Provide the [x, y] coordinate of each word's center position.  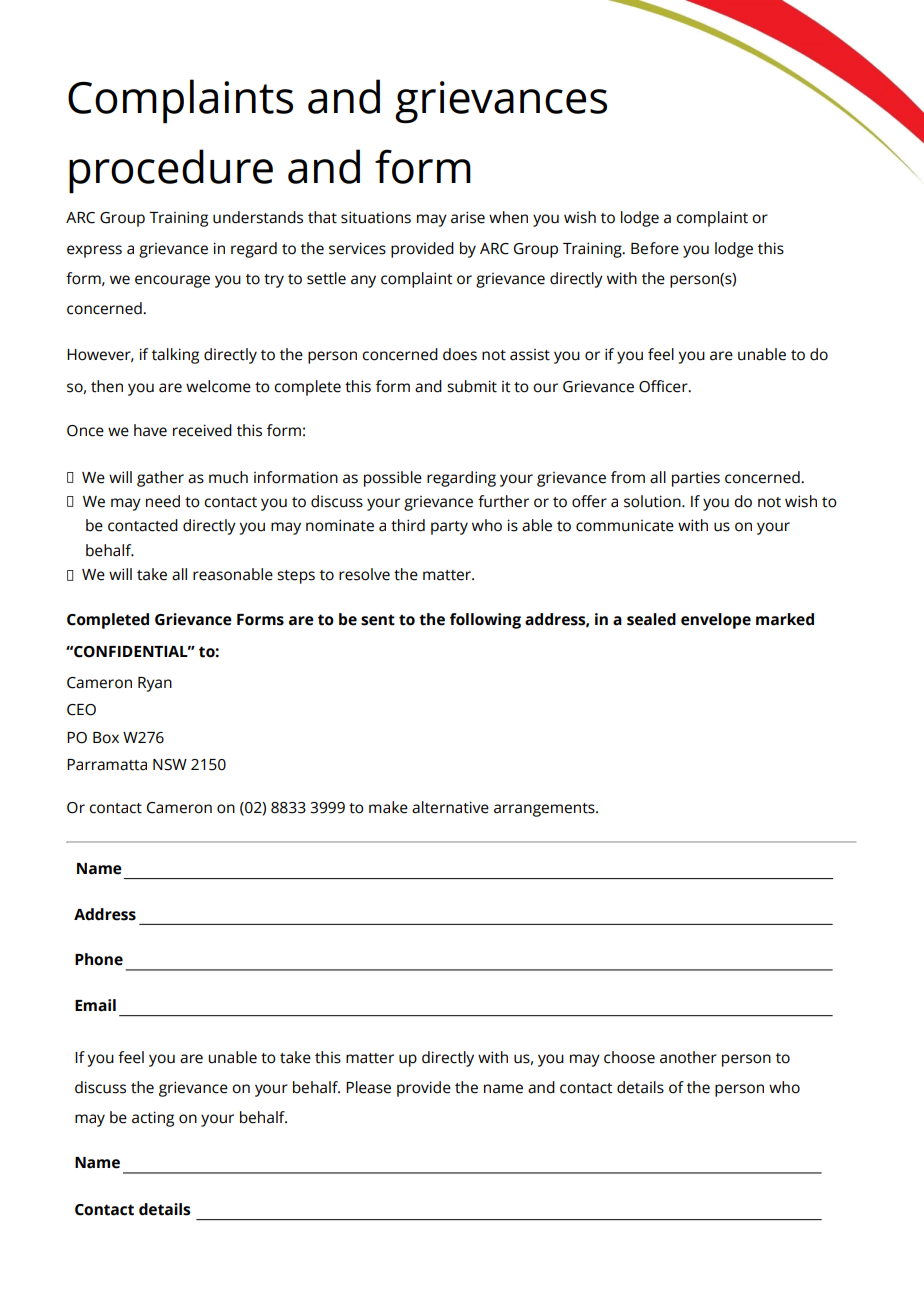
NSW [170, 765]
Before [655, 248]
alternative [450, 807]
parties [696, 479]
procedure [171, 171]
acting [153, 1119]
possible [393, 479]
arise [468, 217]
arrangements [545, 810]
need [163, 501]
